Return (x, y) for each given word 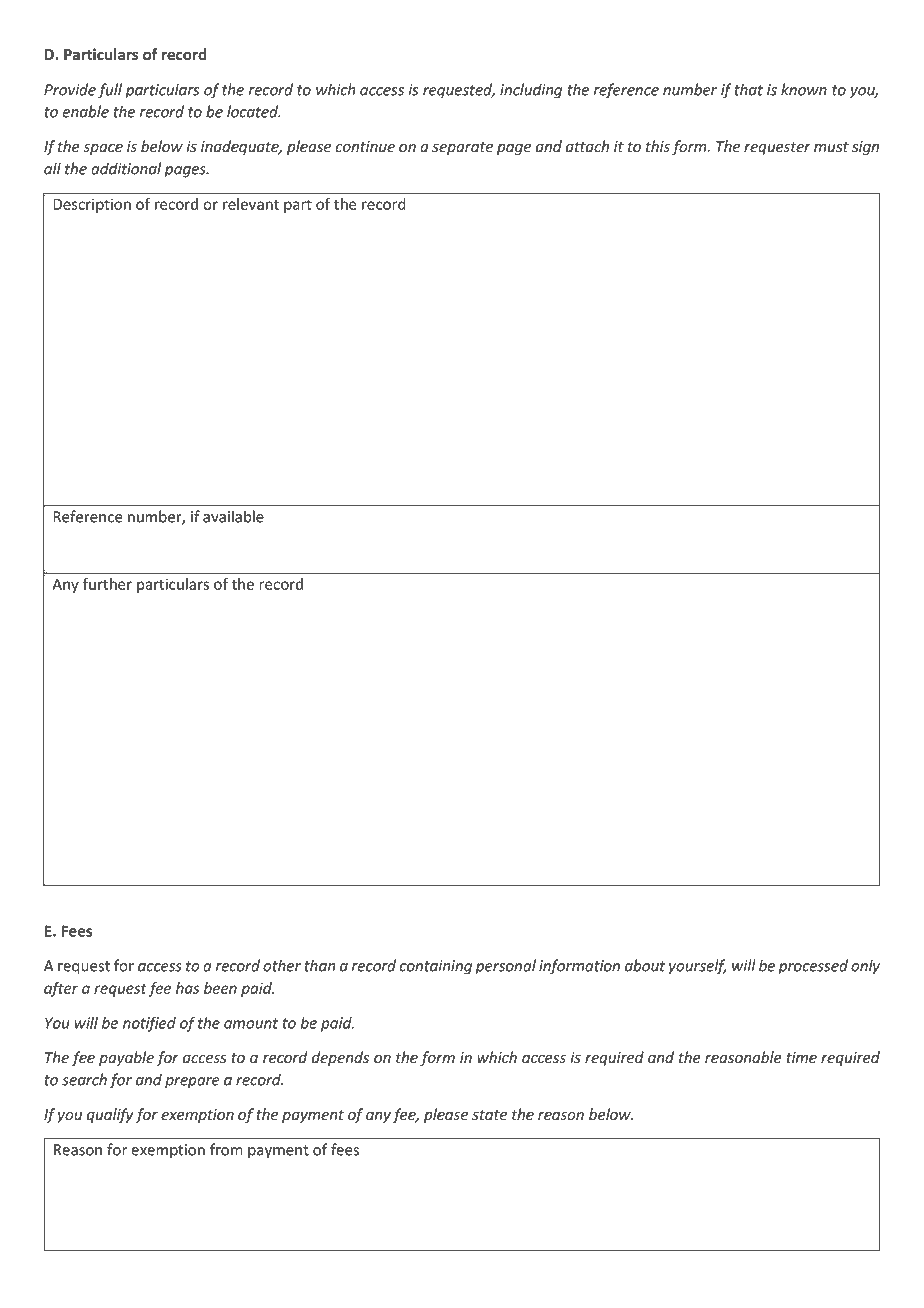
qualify (110, 1115)
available (233, 516)
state (489, 1115)
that (749, 89)
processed (813, 967)
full (110, 91)
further (107, 584)
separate (462, 148)
